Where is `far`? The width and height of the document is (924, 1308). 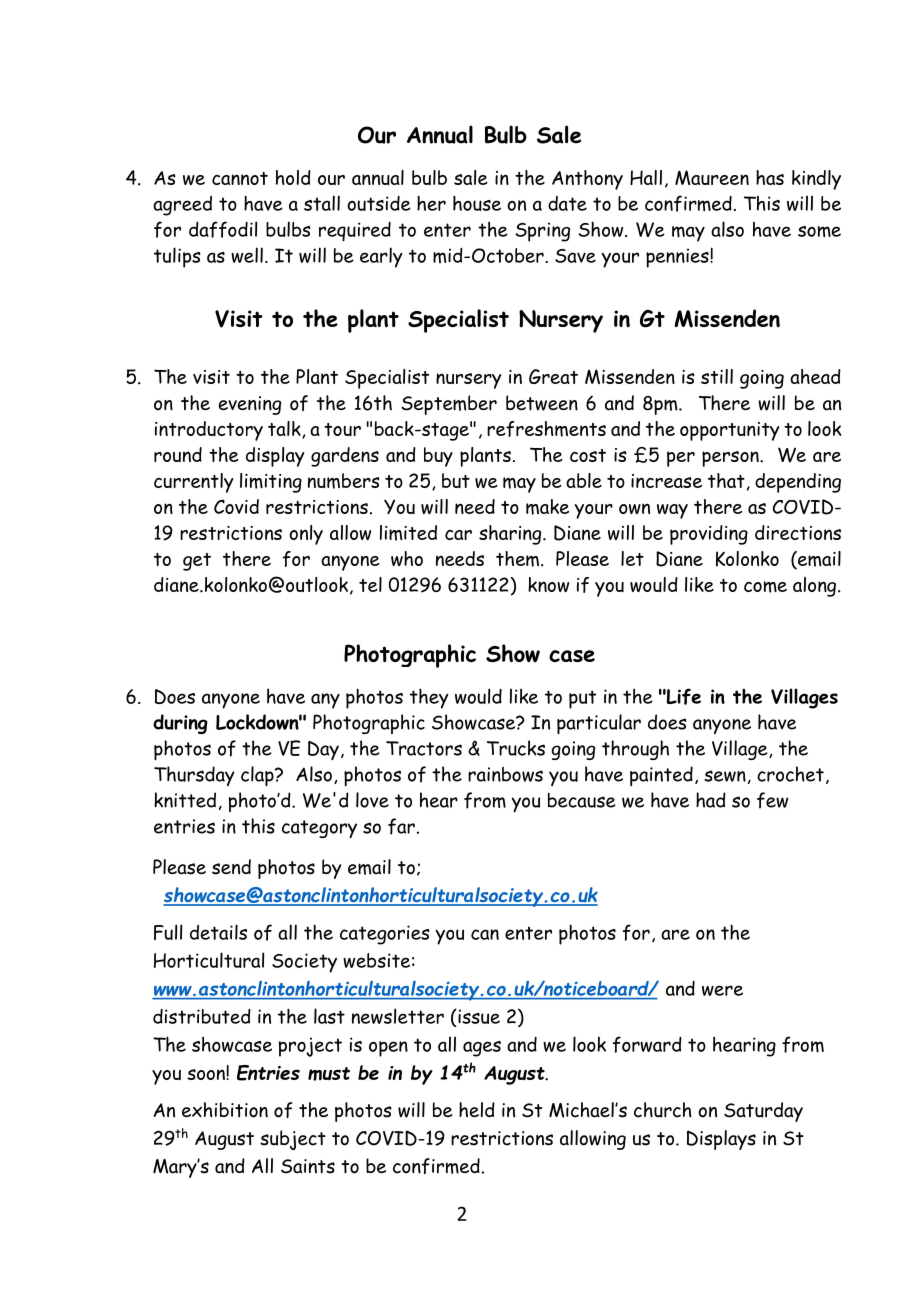
far is located at coordinates (401, 826).
